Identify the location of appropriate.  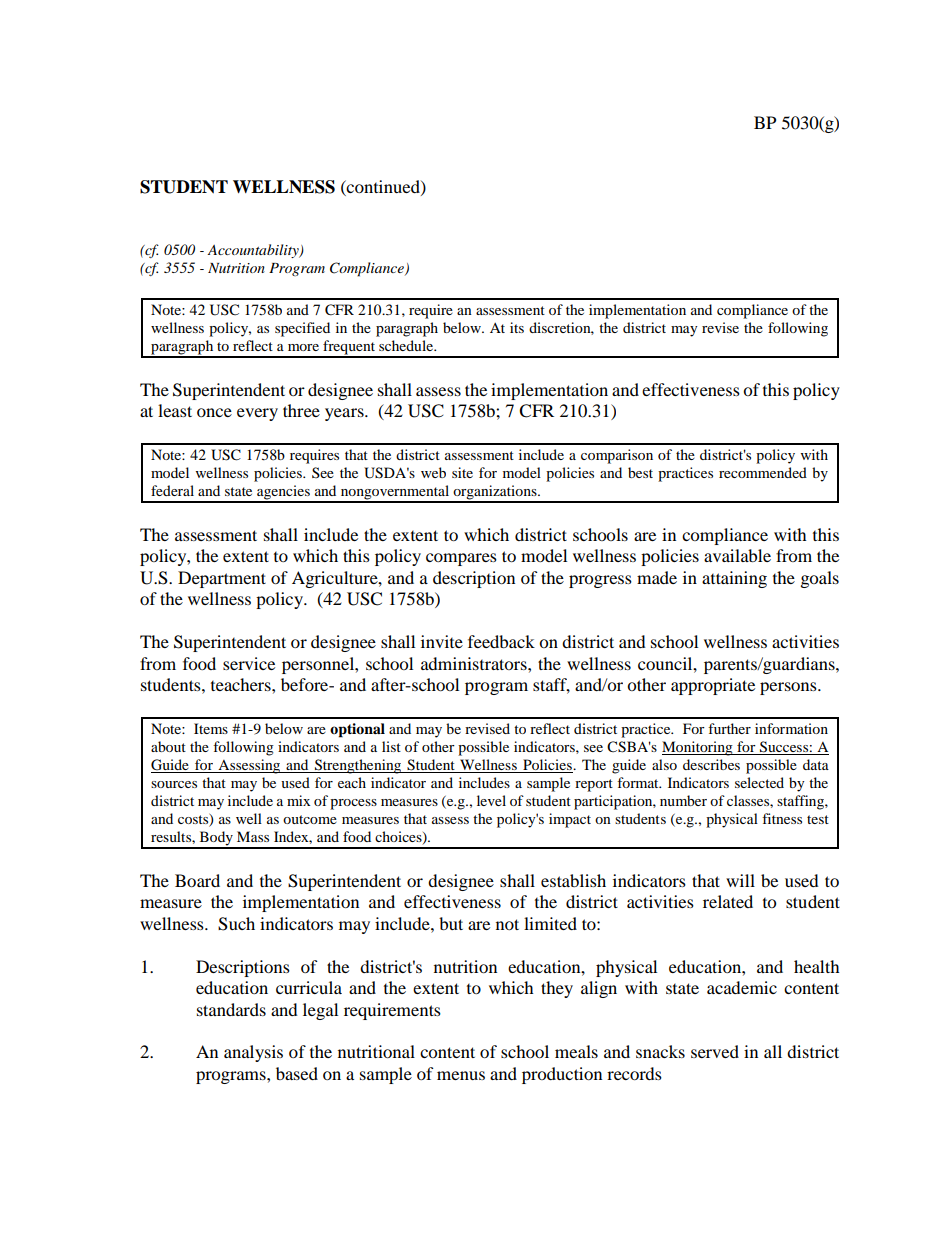
(713, 686).
